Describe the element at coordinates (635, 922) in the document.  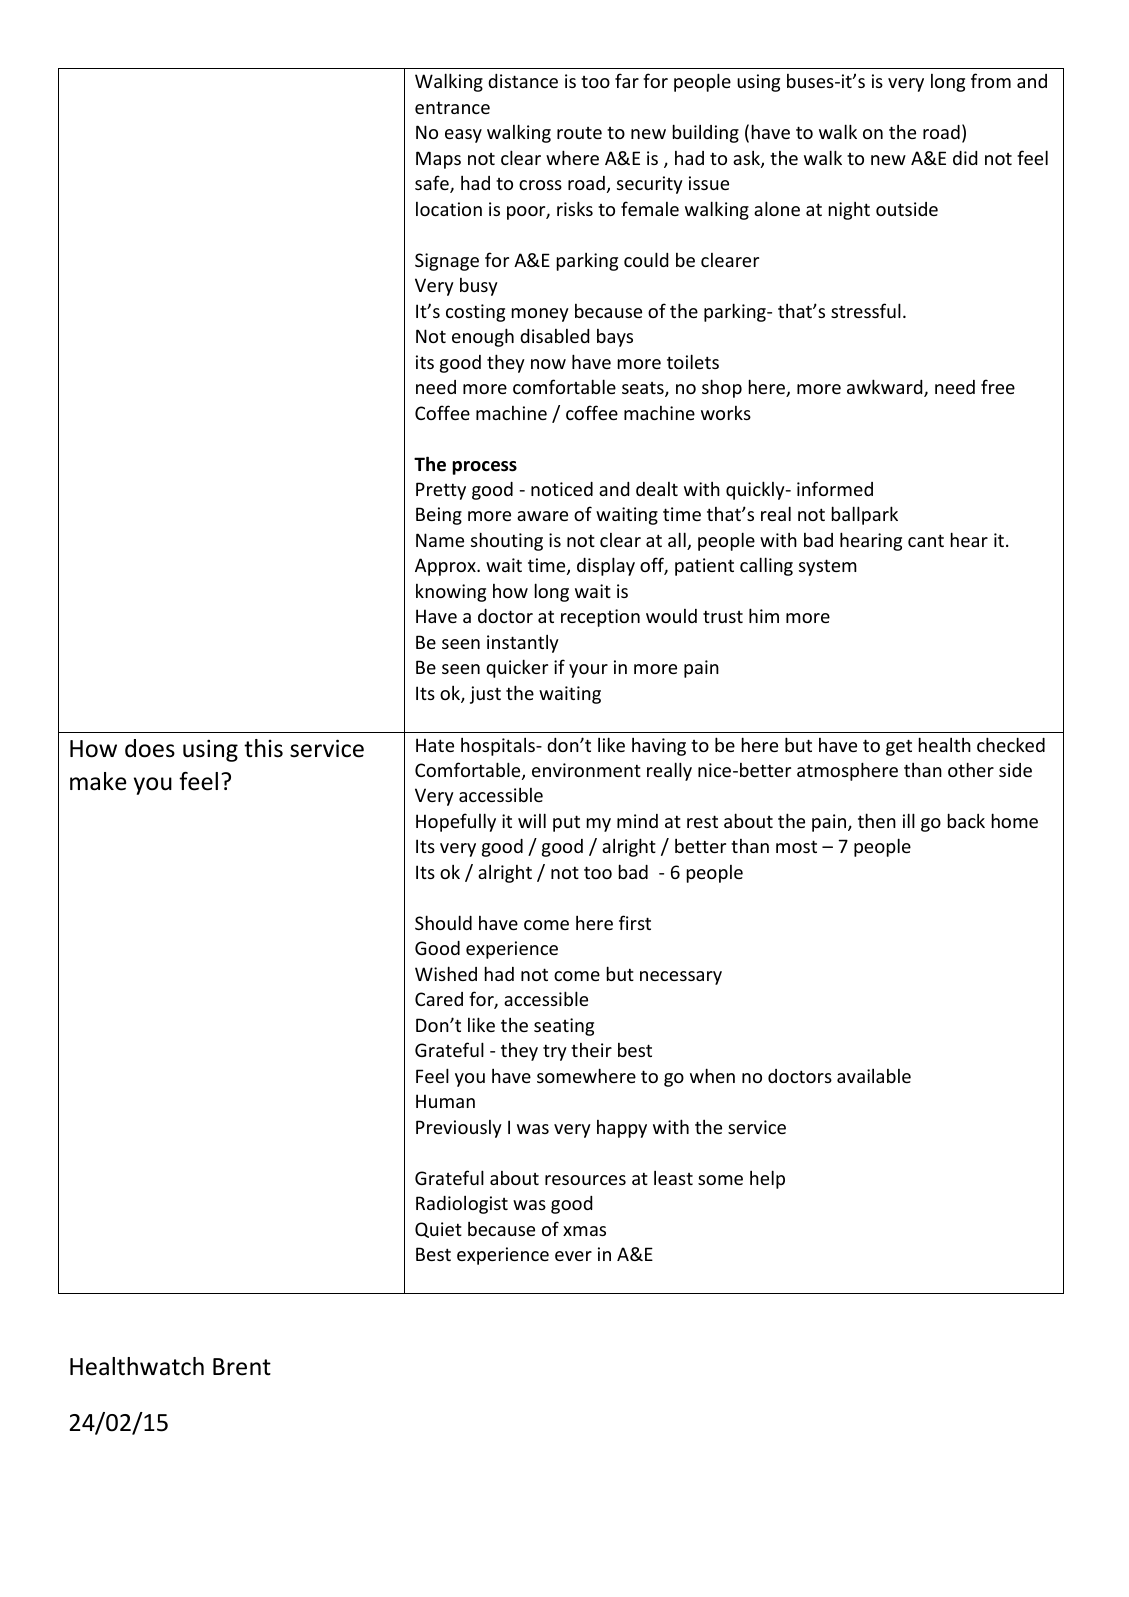
I see `first` at that location.
